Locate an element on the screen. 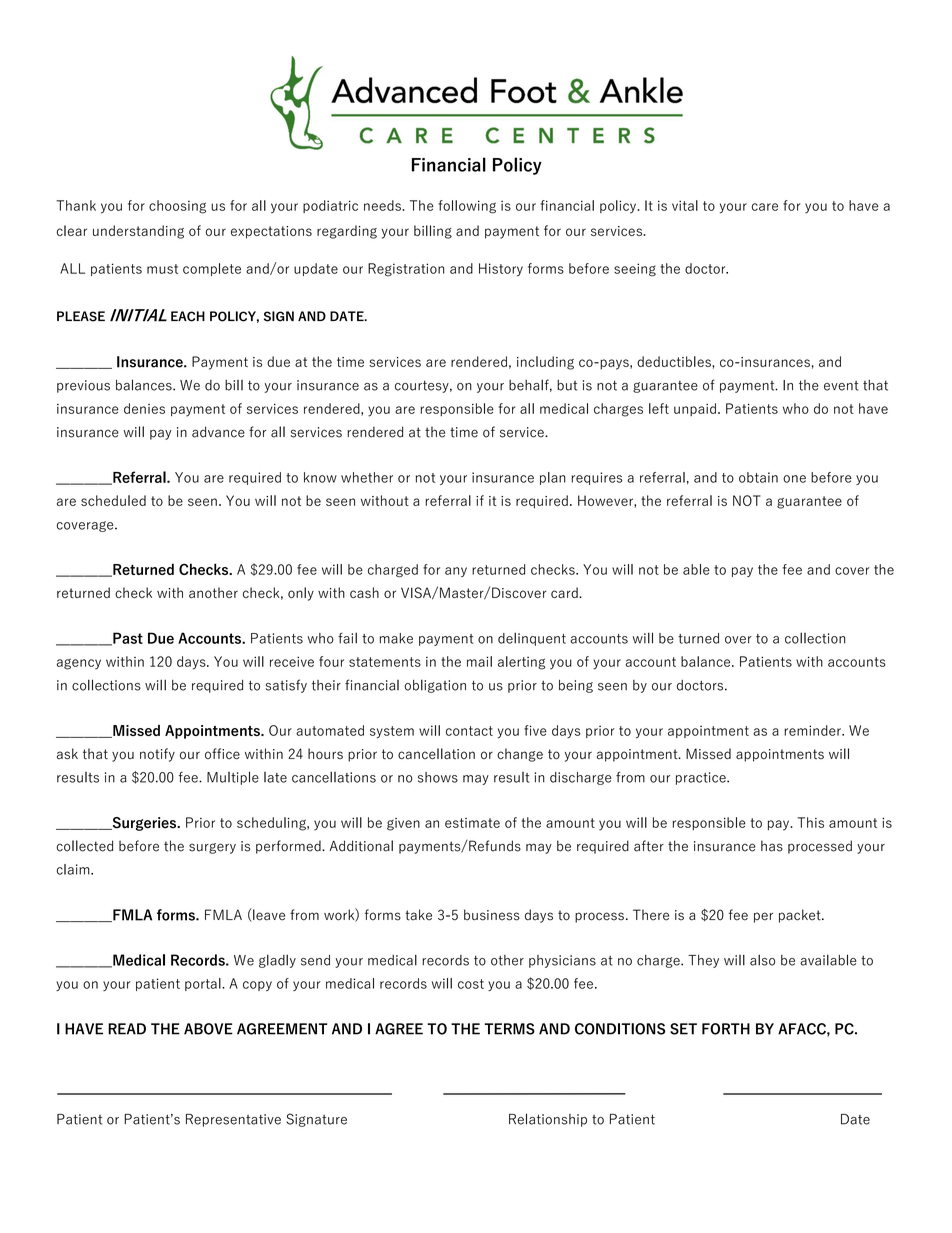  understanding is located at coordinates (138, 232).
